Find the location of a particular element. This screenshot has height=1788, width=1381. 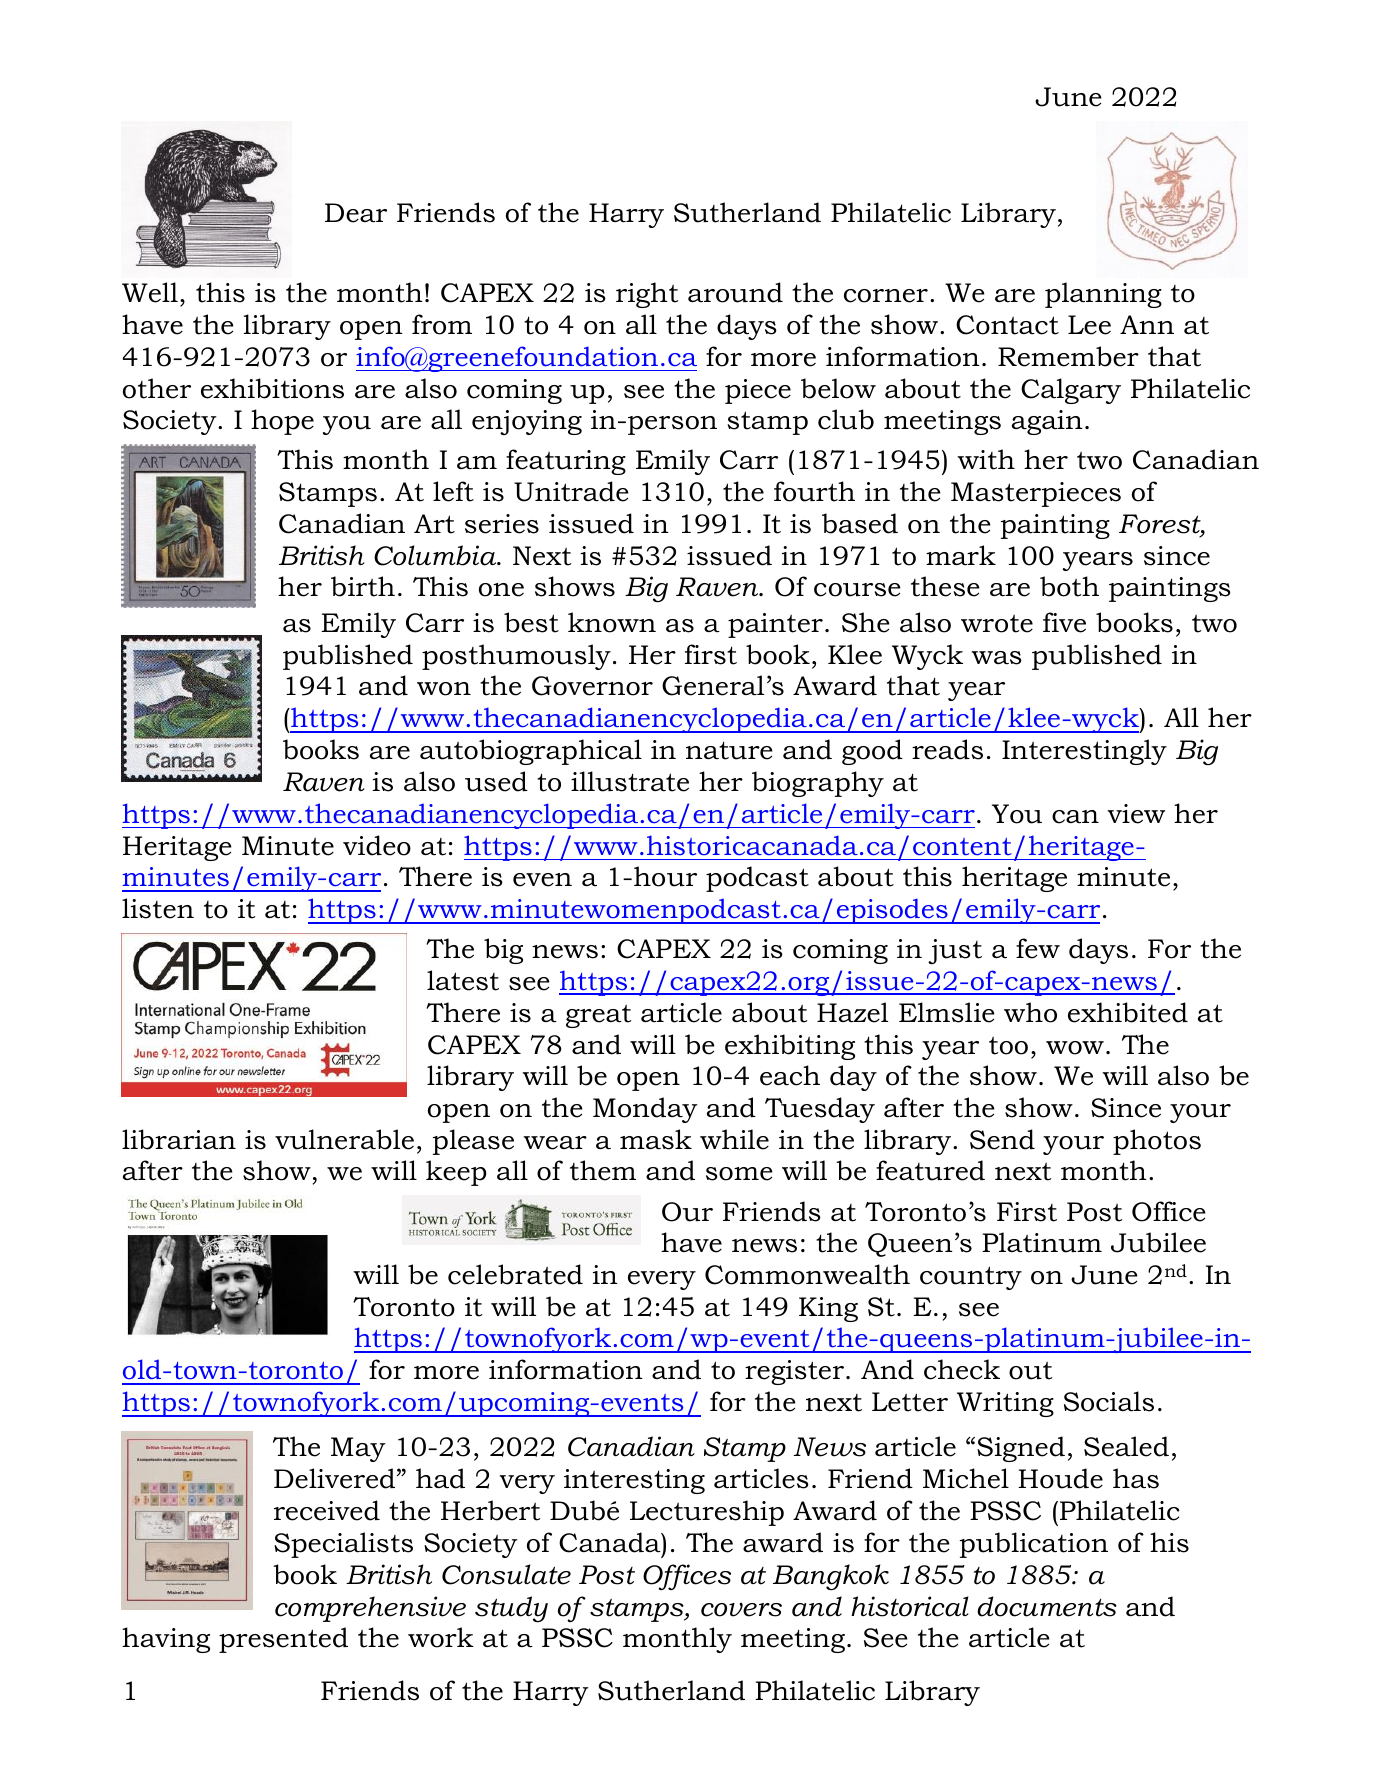

planning is located at coordinates (1103, 295).
